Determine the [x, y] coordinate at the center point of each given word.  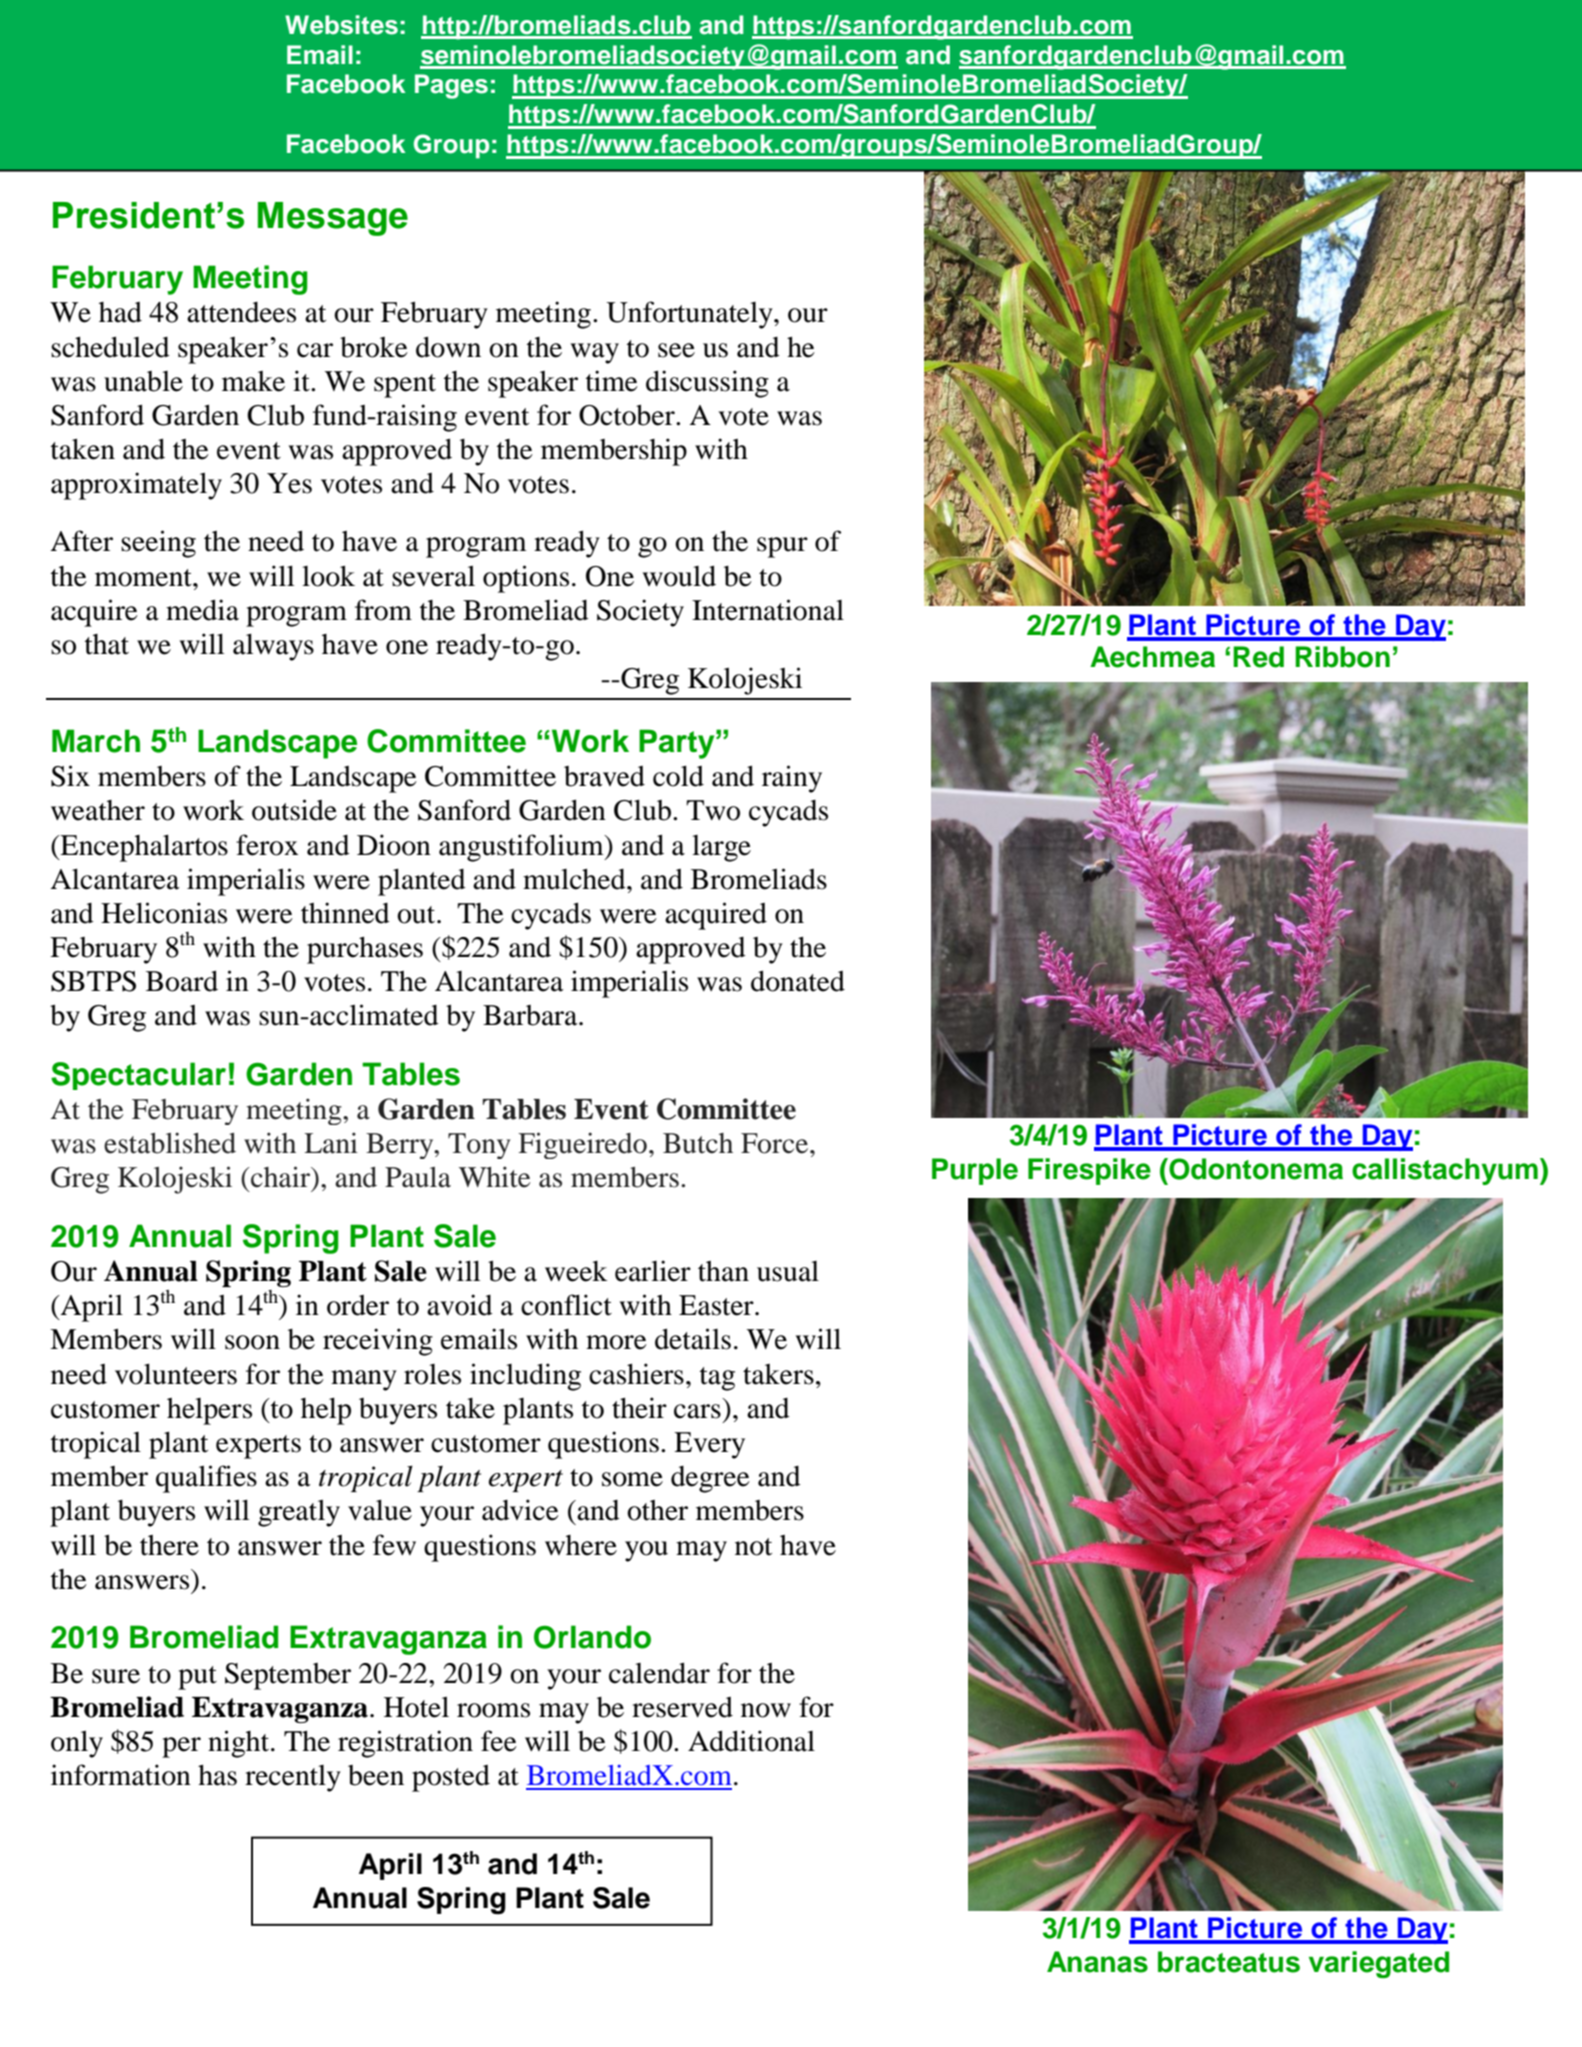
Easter [717, 1305]
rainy [792, 779]
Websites [341, 25]
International [768, 610]
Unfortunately [690, 315]
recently [293, 1778]
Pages [451, 86]
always [273, 647]
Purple [975, 1171]
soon [252, 1342]
